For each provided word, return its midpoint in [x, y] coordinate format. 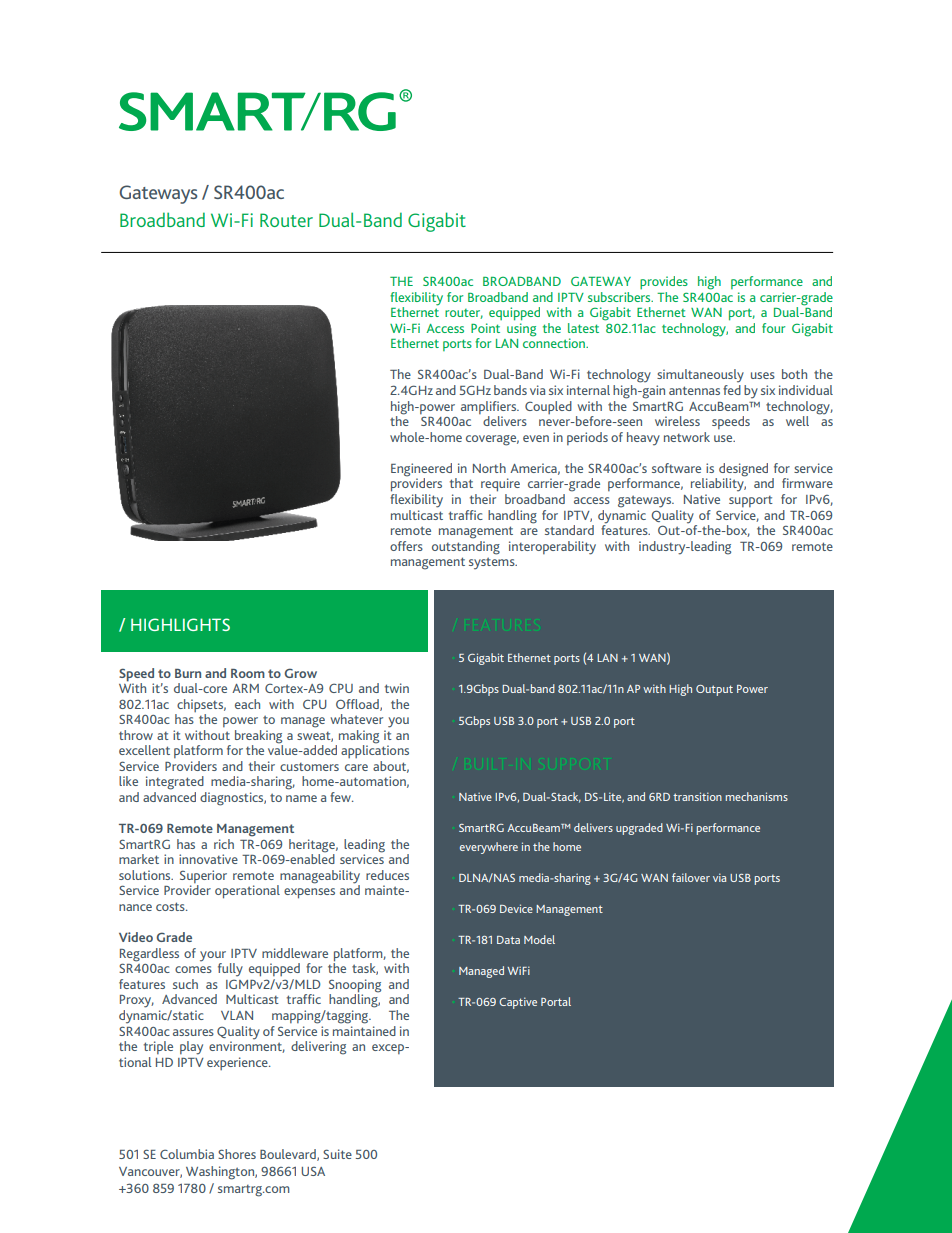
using [521, 330]
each [247, 704]
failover [691, 877]
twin [397, 688]
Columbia [187, 1154]
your [213, 956]
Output [714, 690]
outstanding [466, 546]
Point [485, 328]
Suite [337, 1154]
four [773, 328]
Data [508, 940]
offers [406, 546]
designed [743, 471]
